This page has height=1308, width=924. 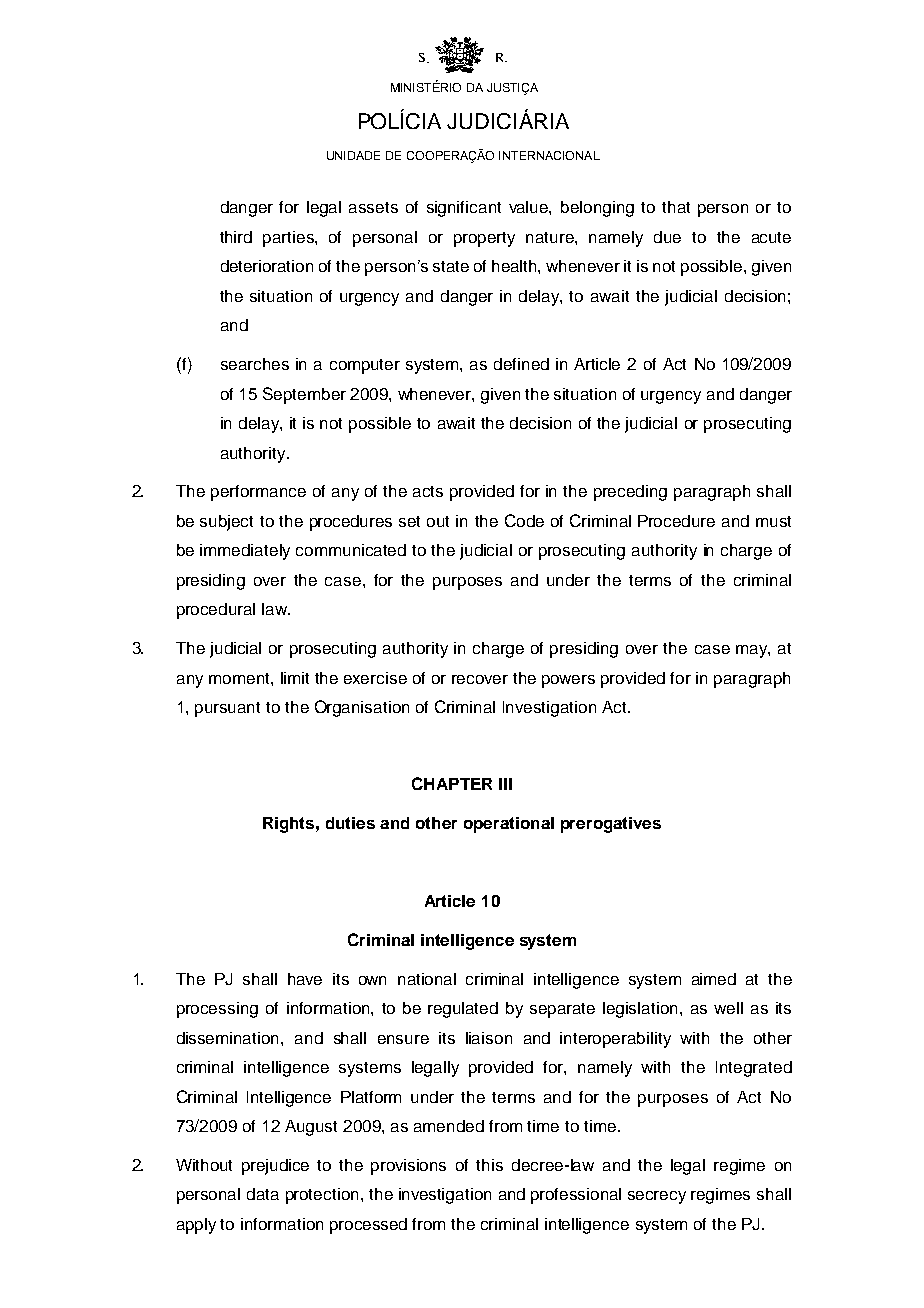 I want to click on significant, so click(x=464, y=209).
